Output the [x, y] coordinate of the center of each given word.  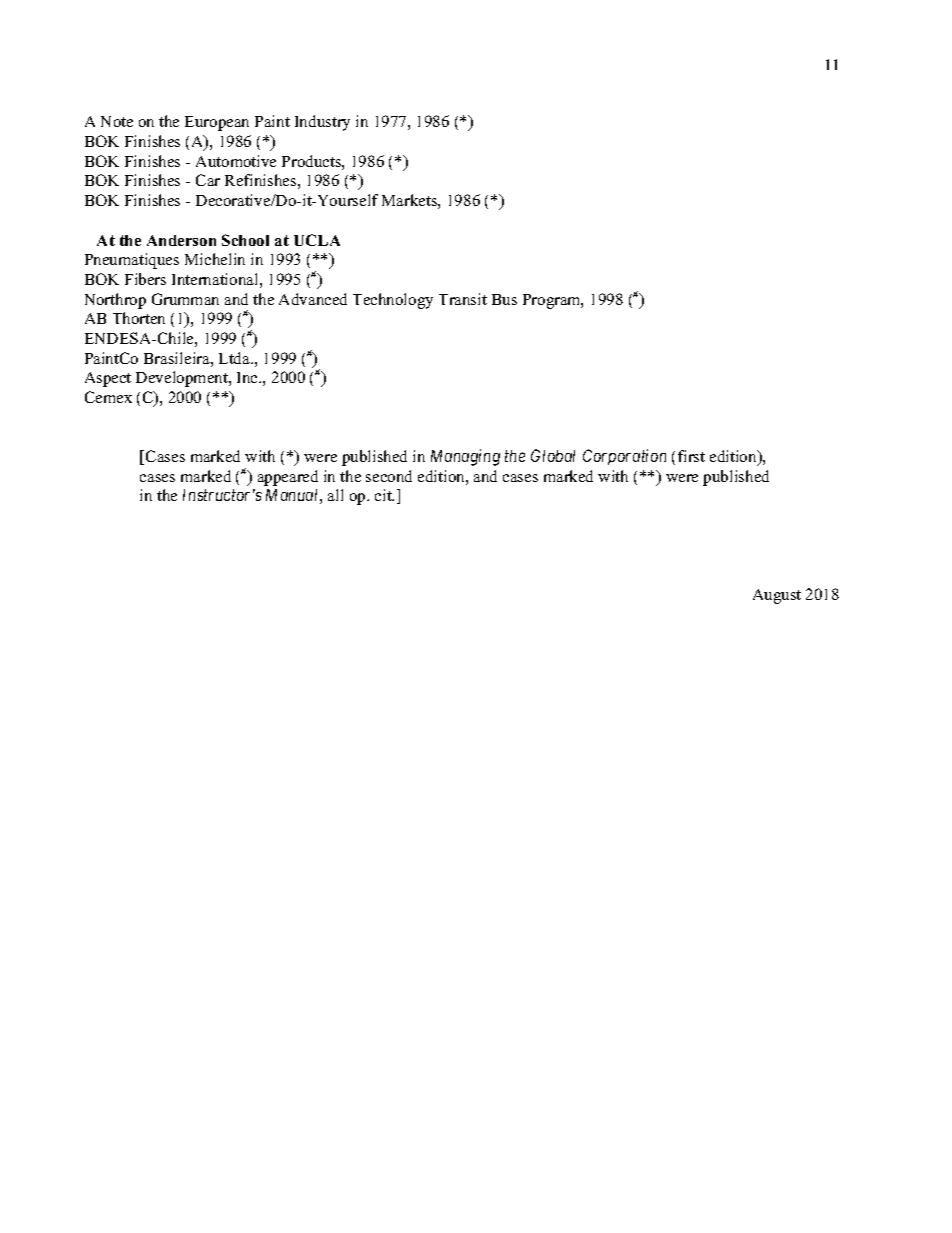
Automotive [236, 161]
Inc [248, 377]
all [335, 495]
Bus [504, 299]
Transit [463, 299]
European [217, 123]
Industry [322, 123]
